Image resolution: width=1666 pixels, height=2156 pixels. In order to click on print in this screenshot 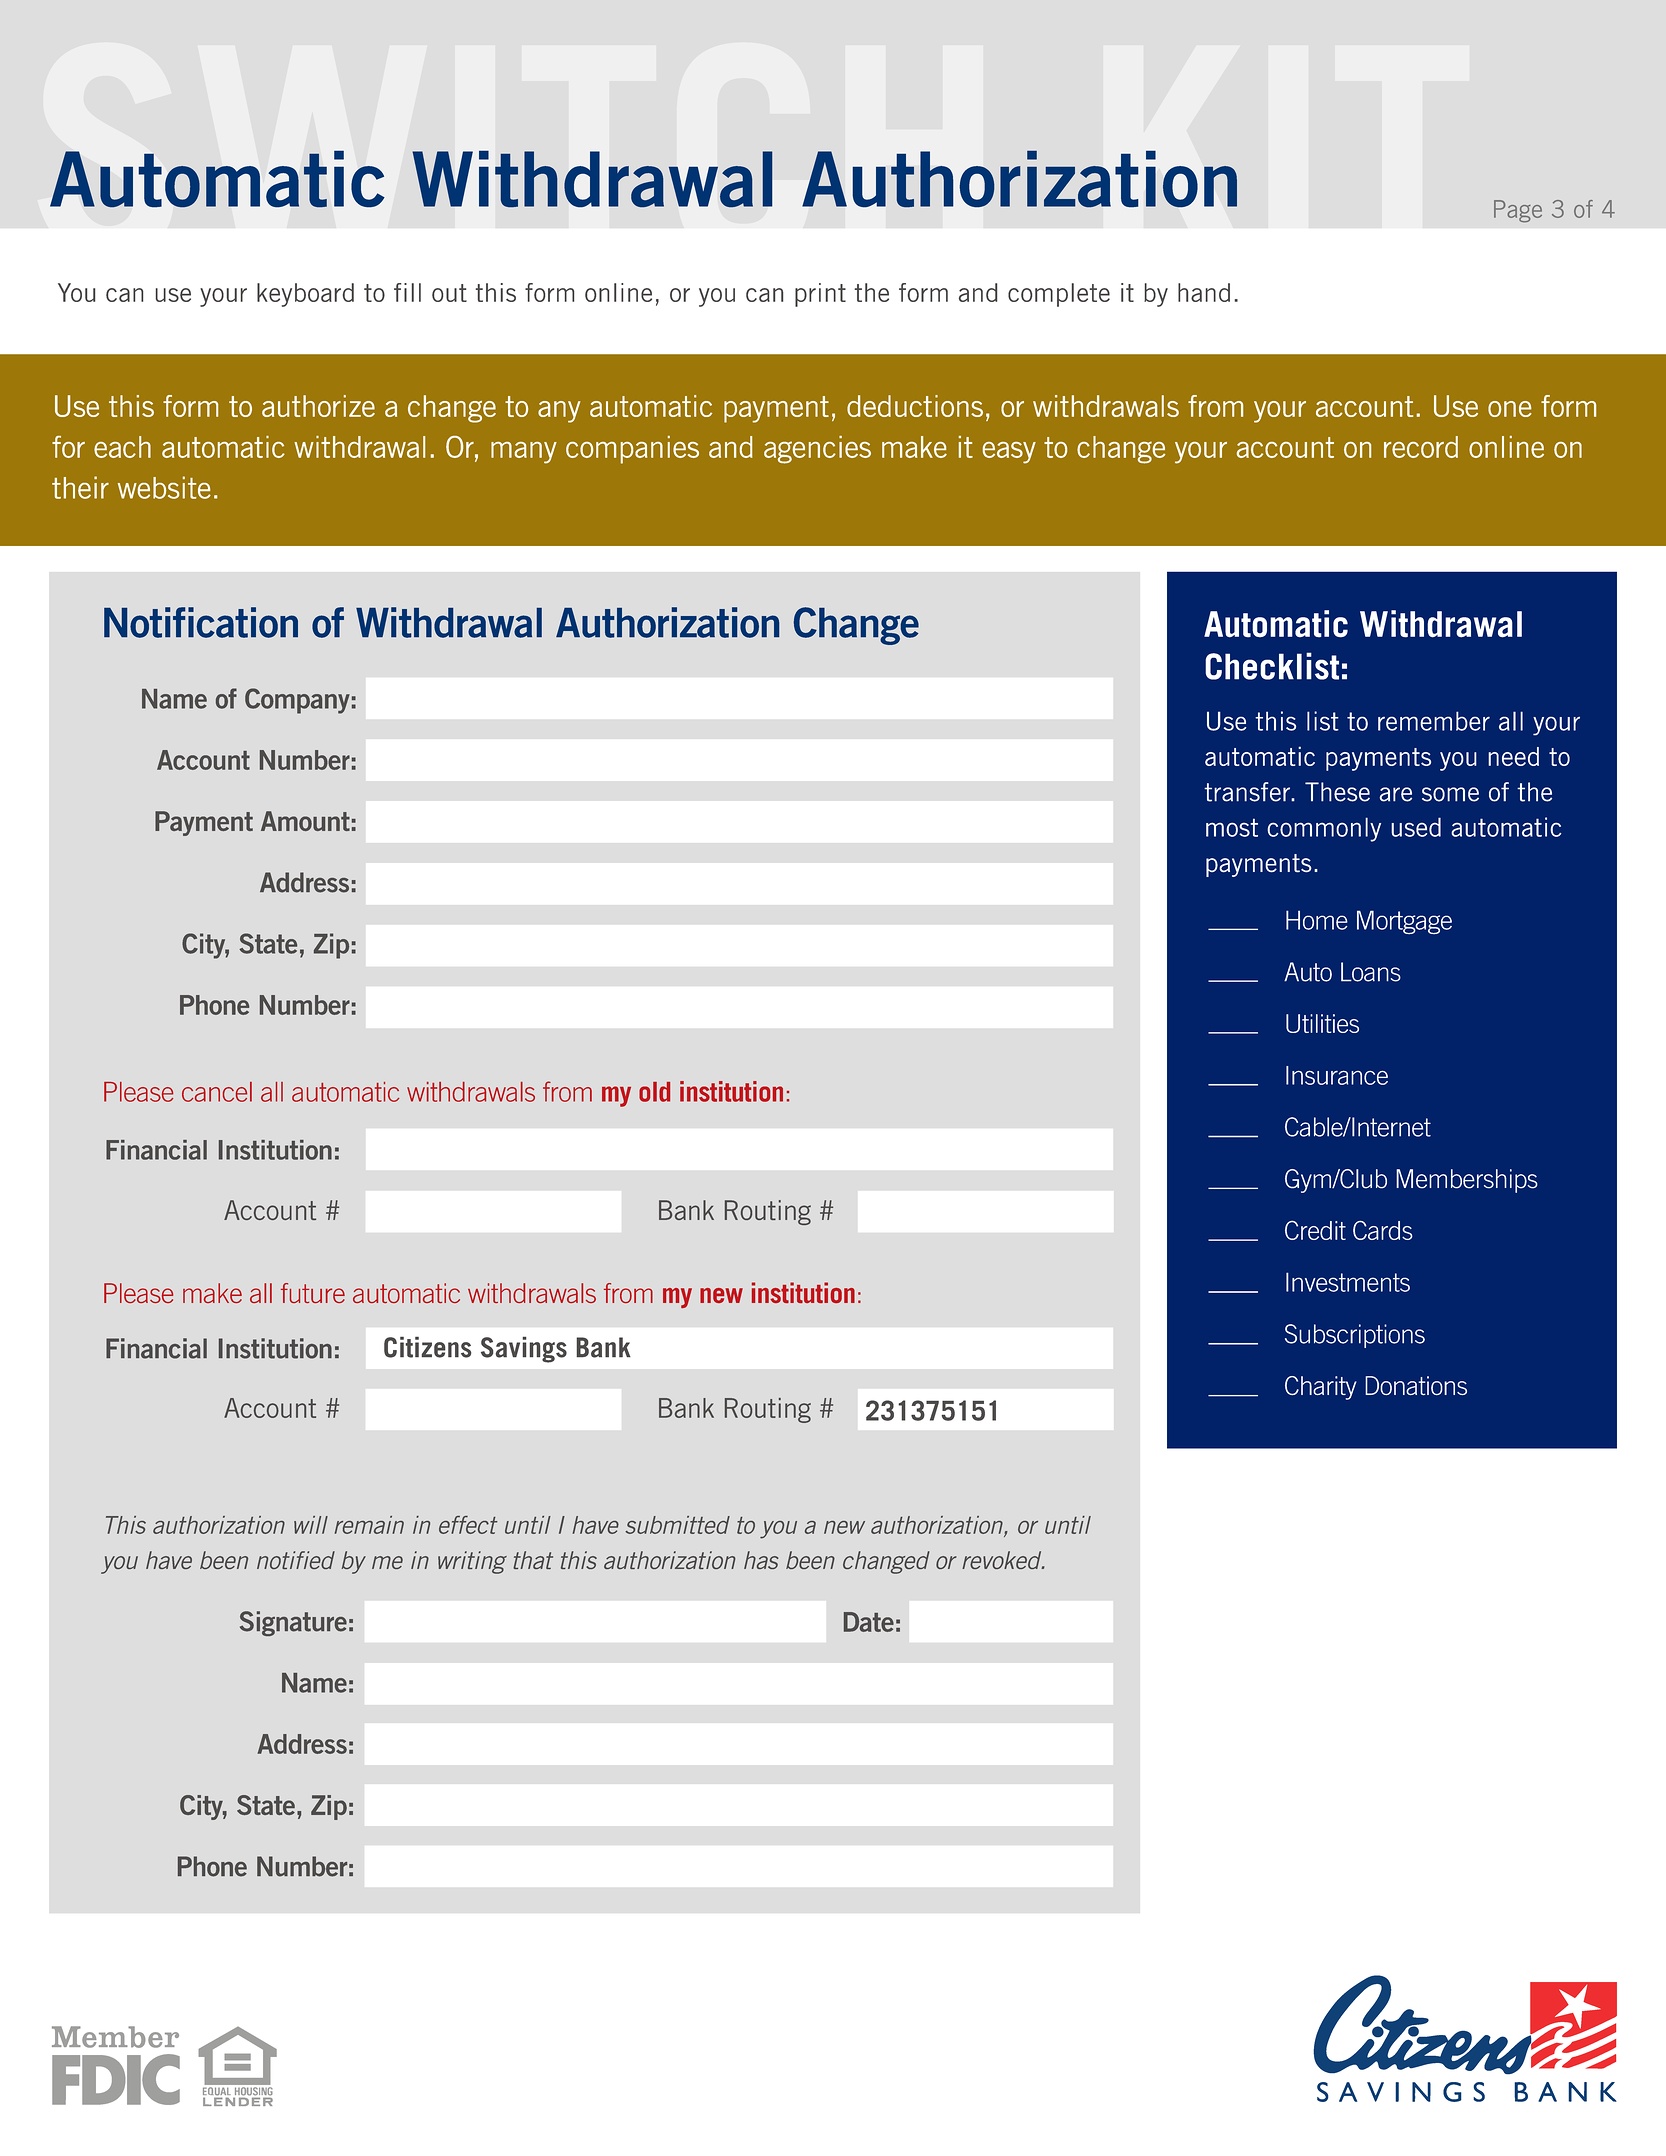, I will do `click(820, 295)`.
